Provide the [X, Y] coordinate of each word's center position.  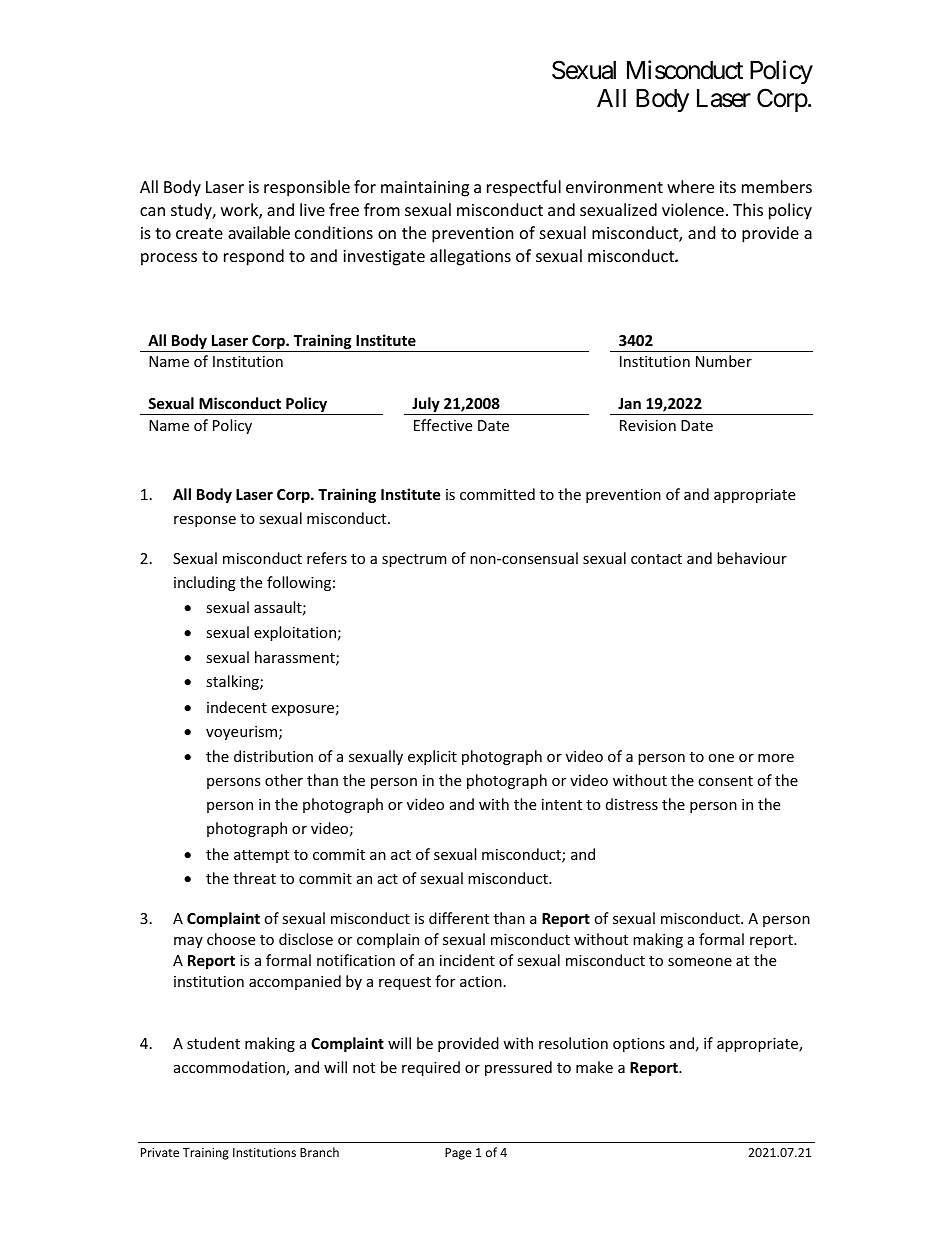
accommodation [230, 1068]
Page [458, 1154]
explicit [432, 757]
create [199, 233]
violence [693, 209]
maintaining [425, 189]
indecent [237, 707]
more [776, 758]
